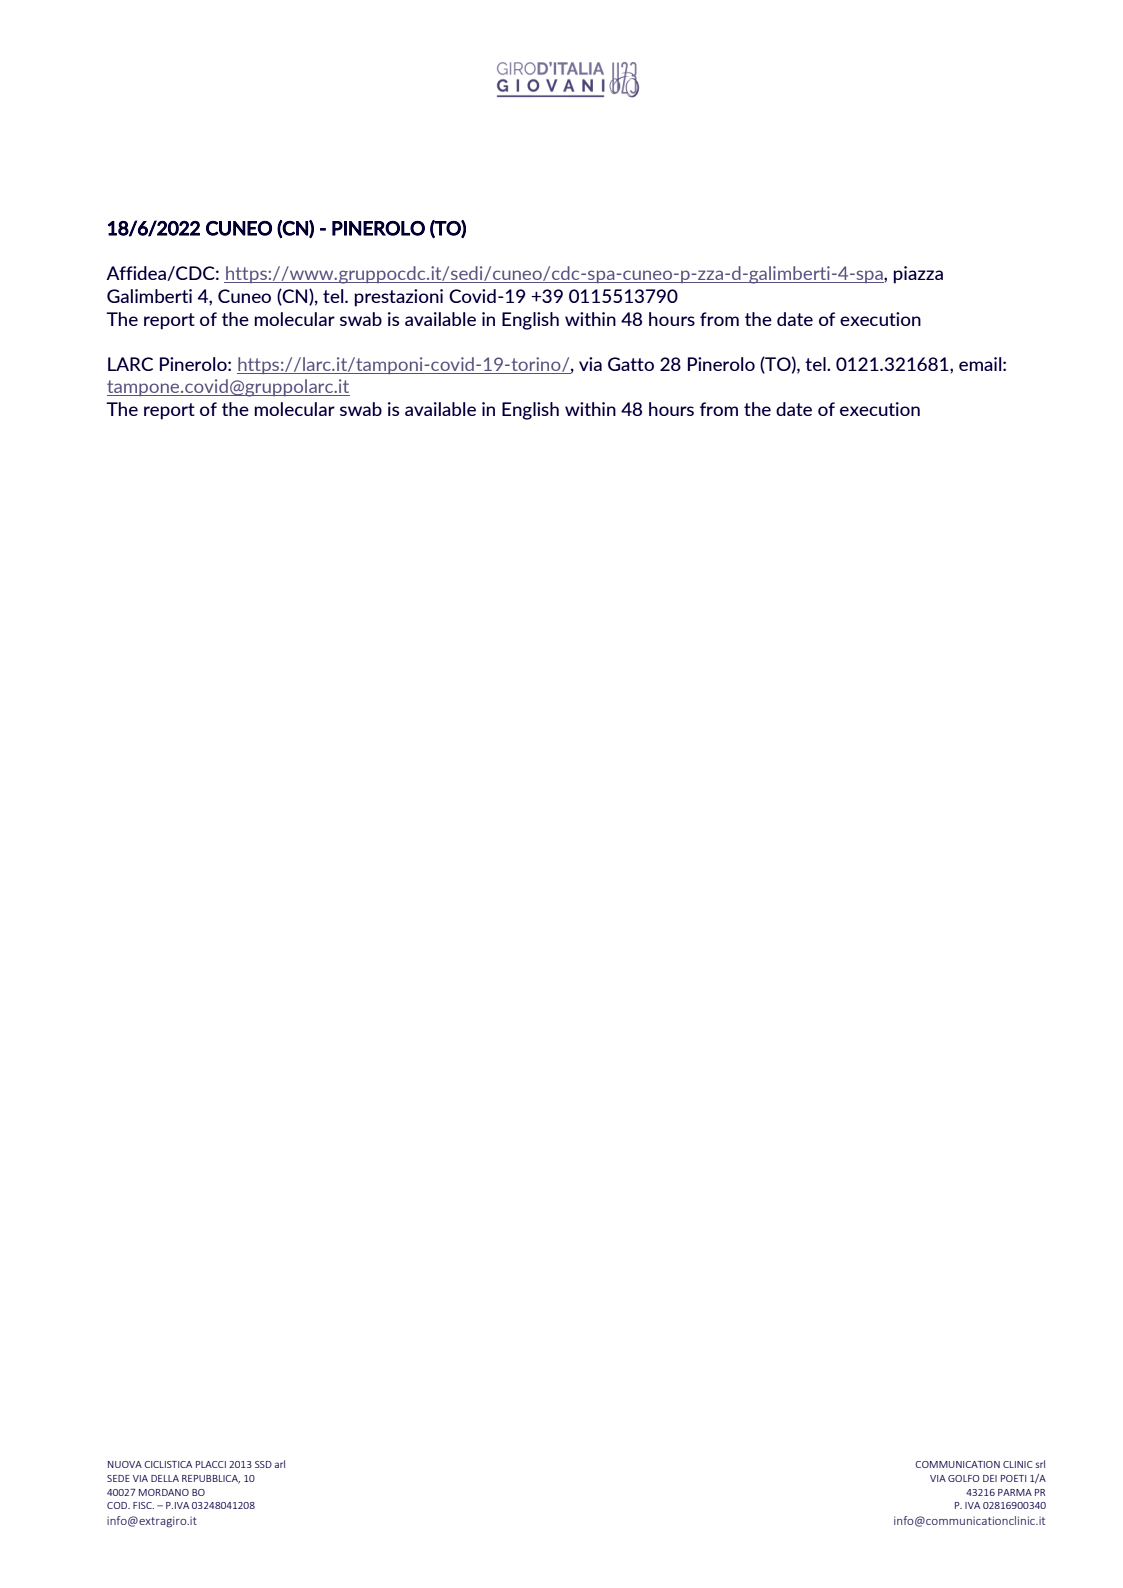 The width and height of the screenshot is (1123, 1588). Describe the element at coordinates (990, 1478) in the screenshot. I see `DEI` at that location.
